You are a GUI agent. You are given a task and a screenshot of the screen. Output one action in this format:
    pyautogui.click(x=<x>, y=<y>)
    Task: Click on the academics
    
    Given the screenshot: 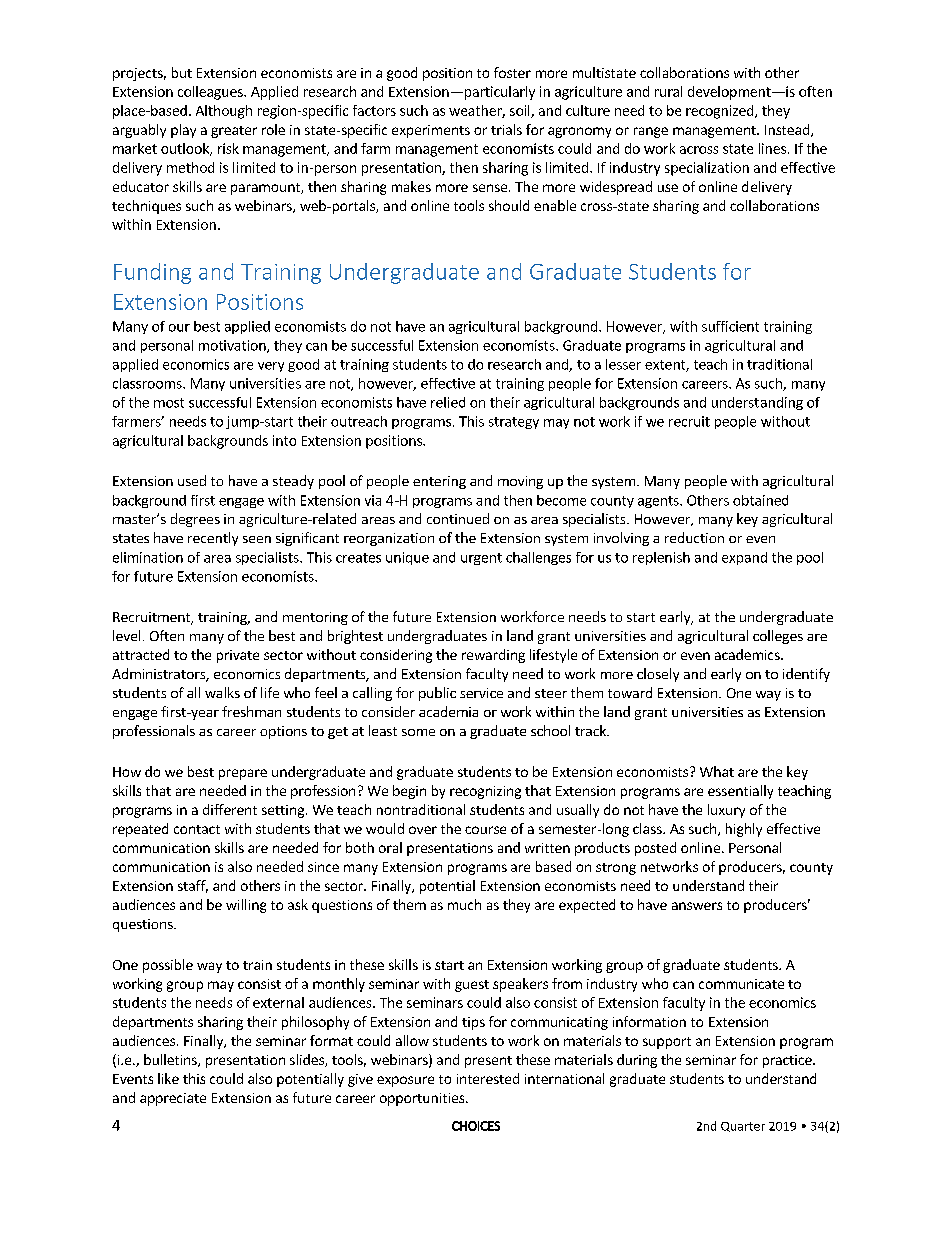 What is the action you would take?
    pyautogui.click(x=748, y=654)
